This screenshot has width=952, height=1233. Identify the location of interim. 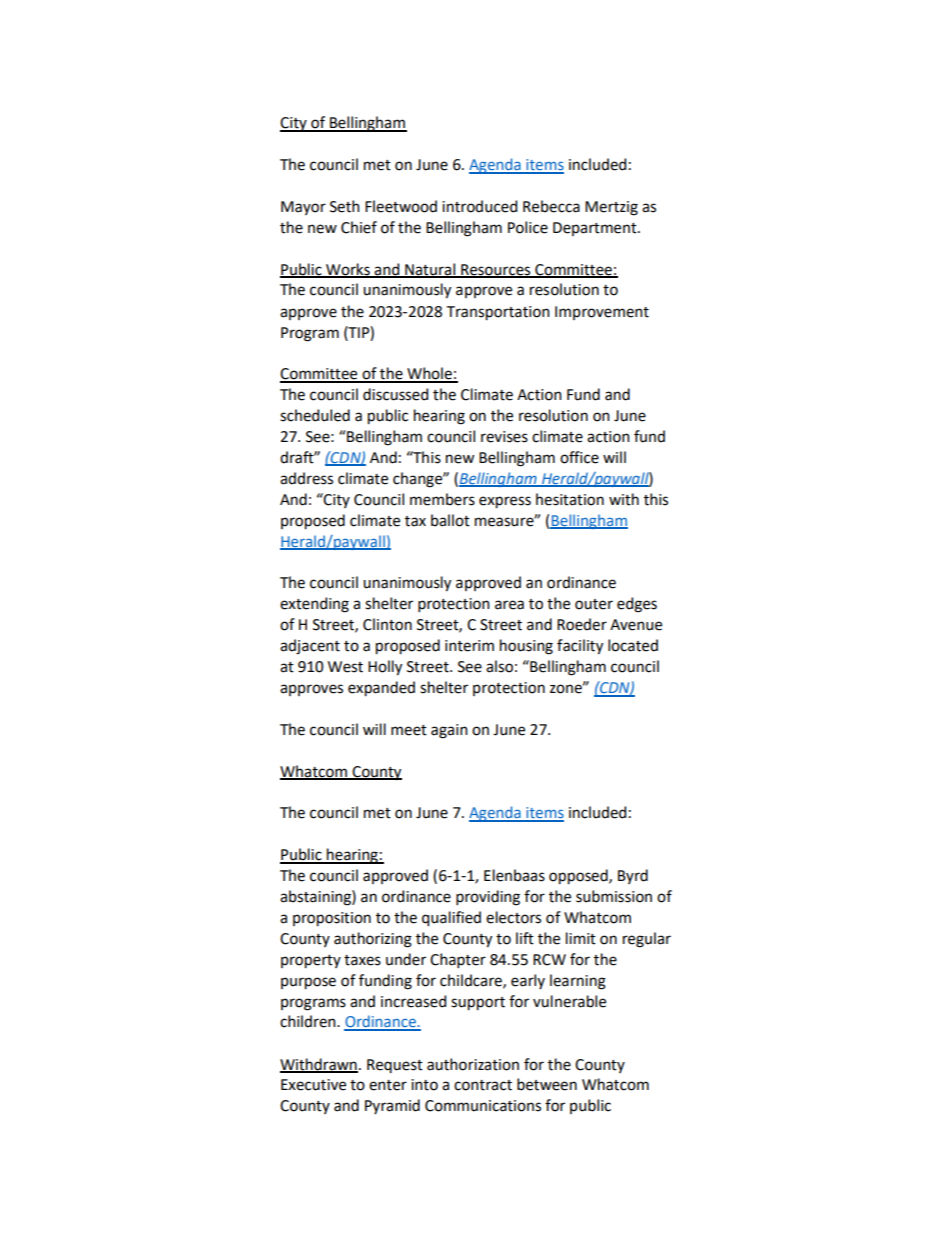
(469, 646).
